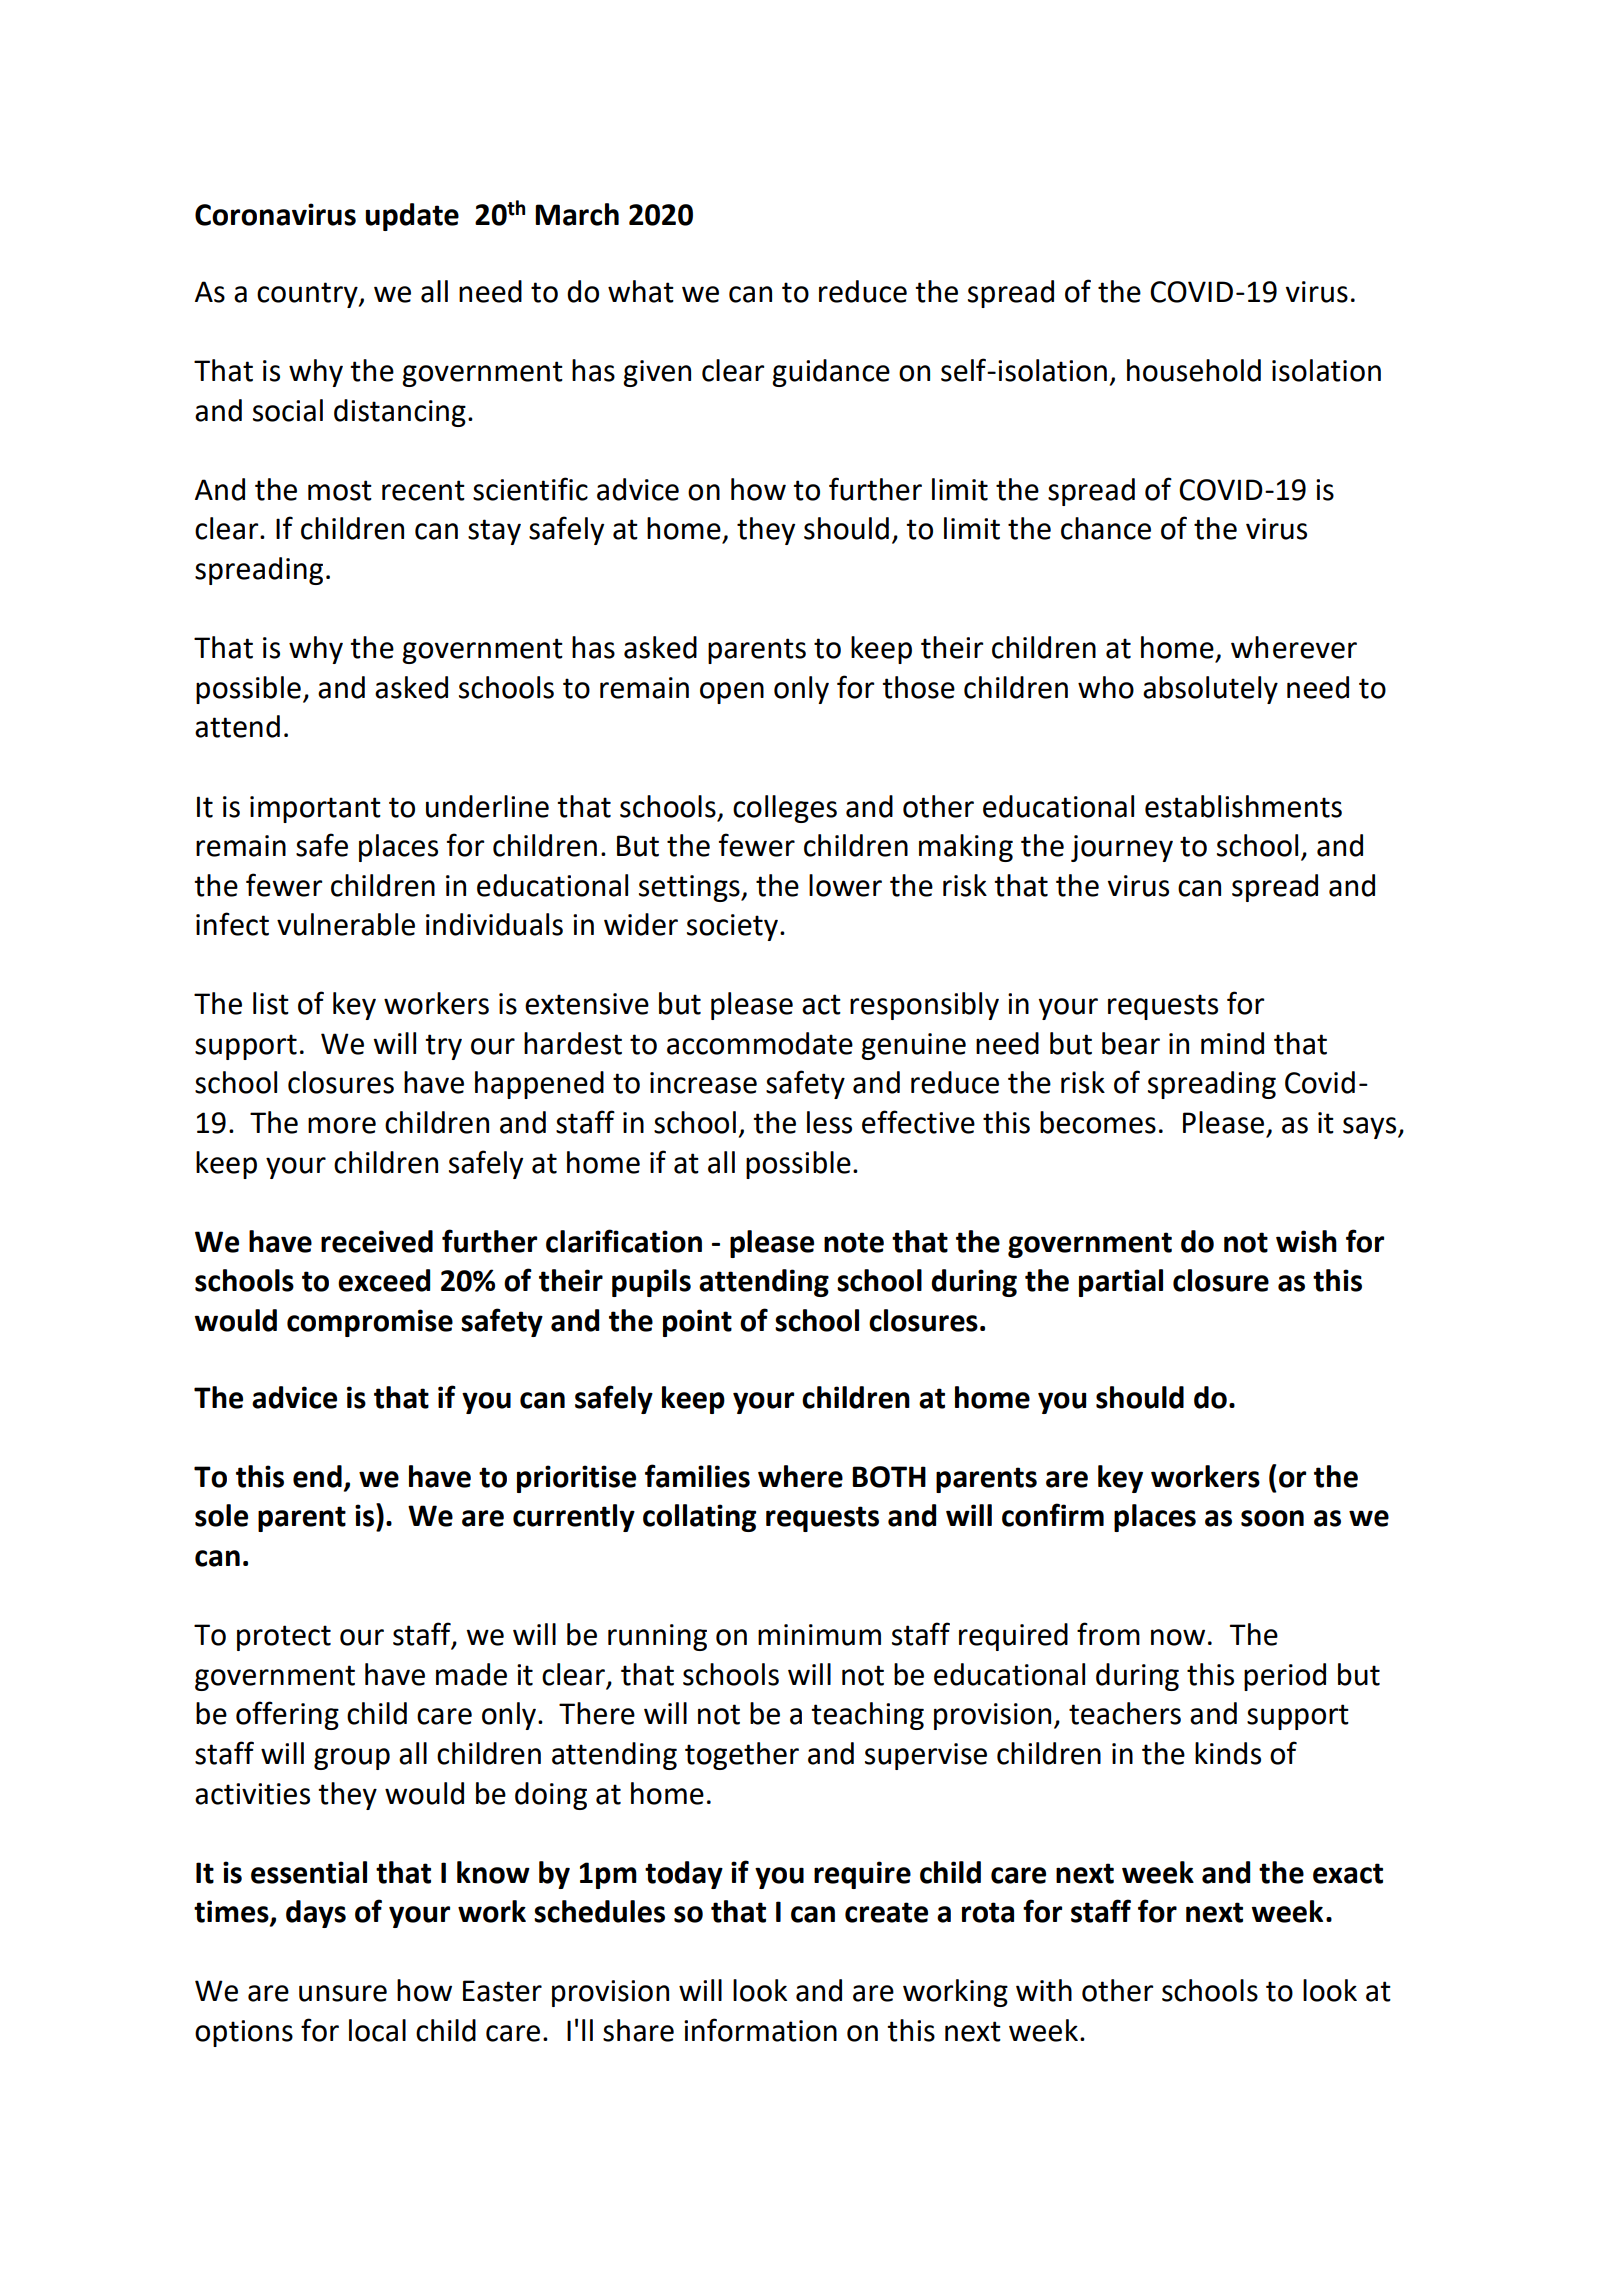 The height and width of the screenshot is (2274, 1608). What do you see at coordinates (1232, 1043) in the screenshot?
I see `mind` at bounding box center [1232, 1043].
